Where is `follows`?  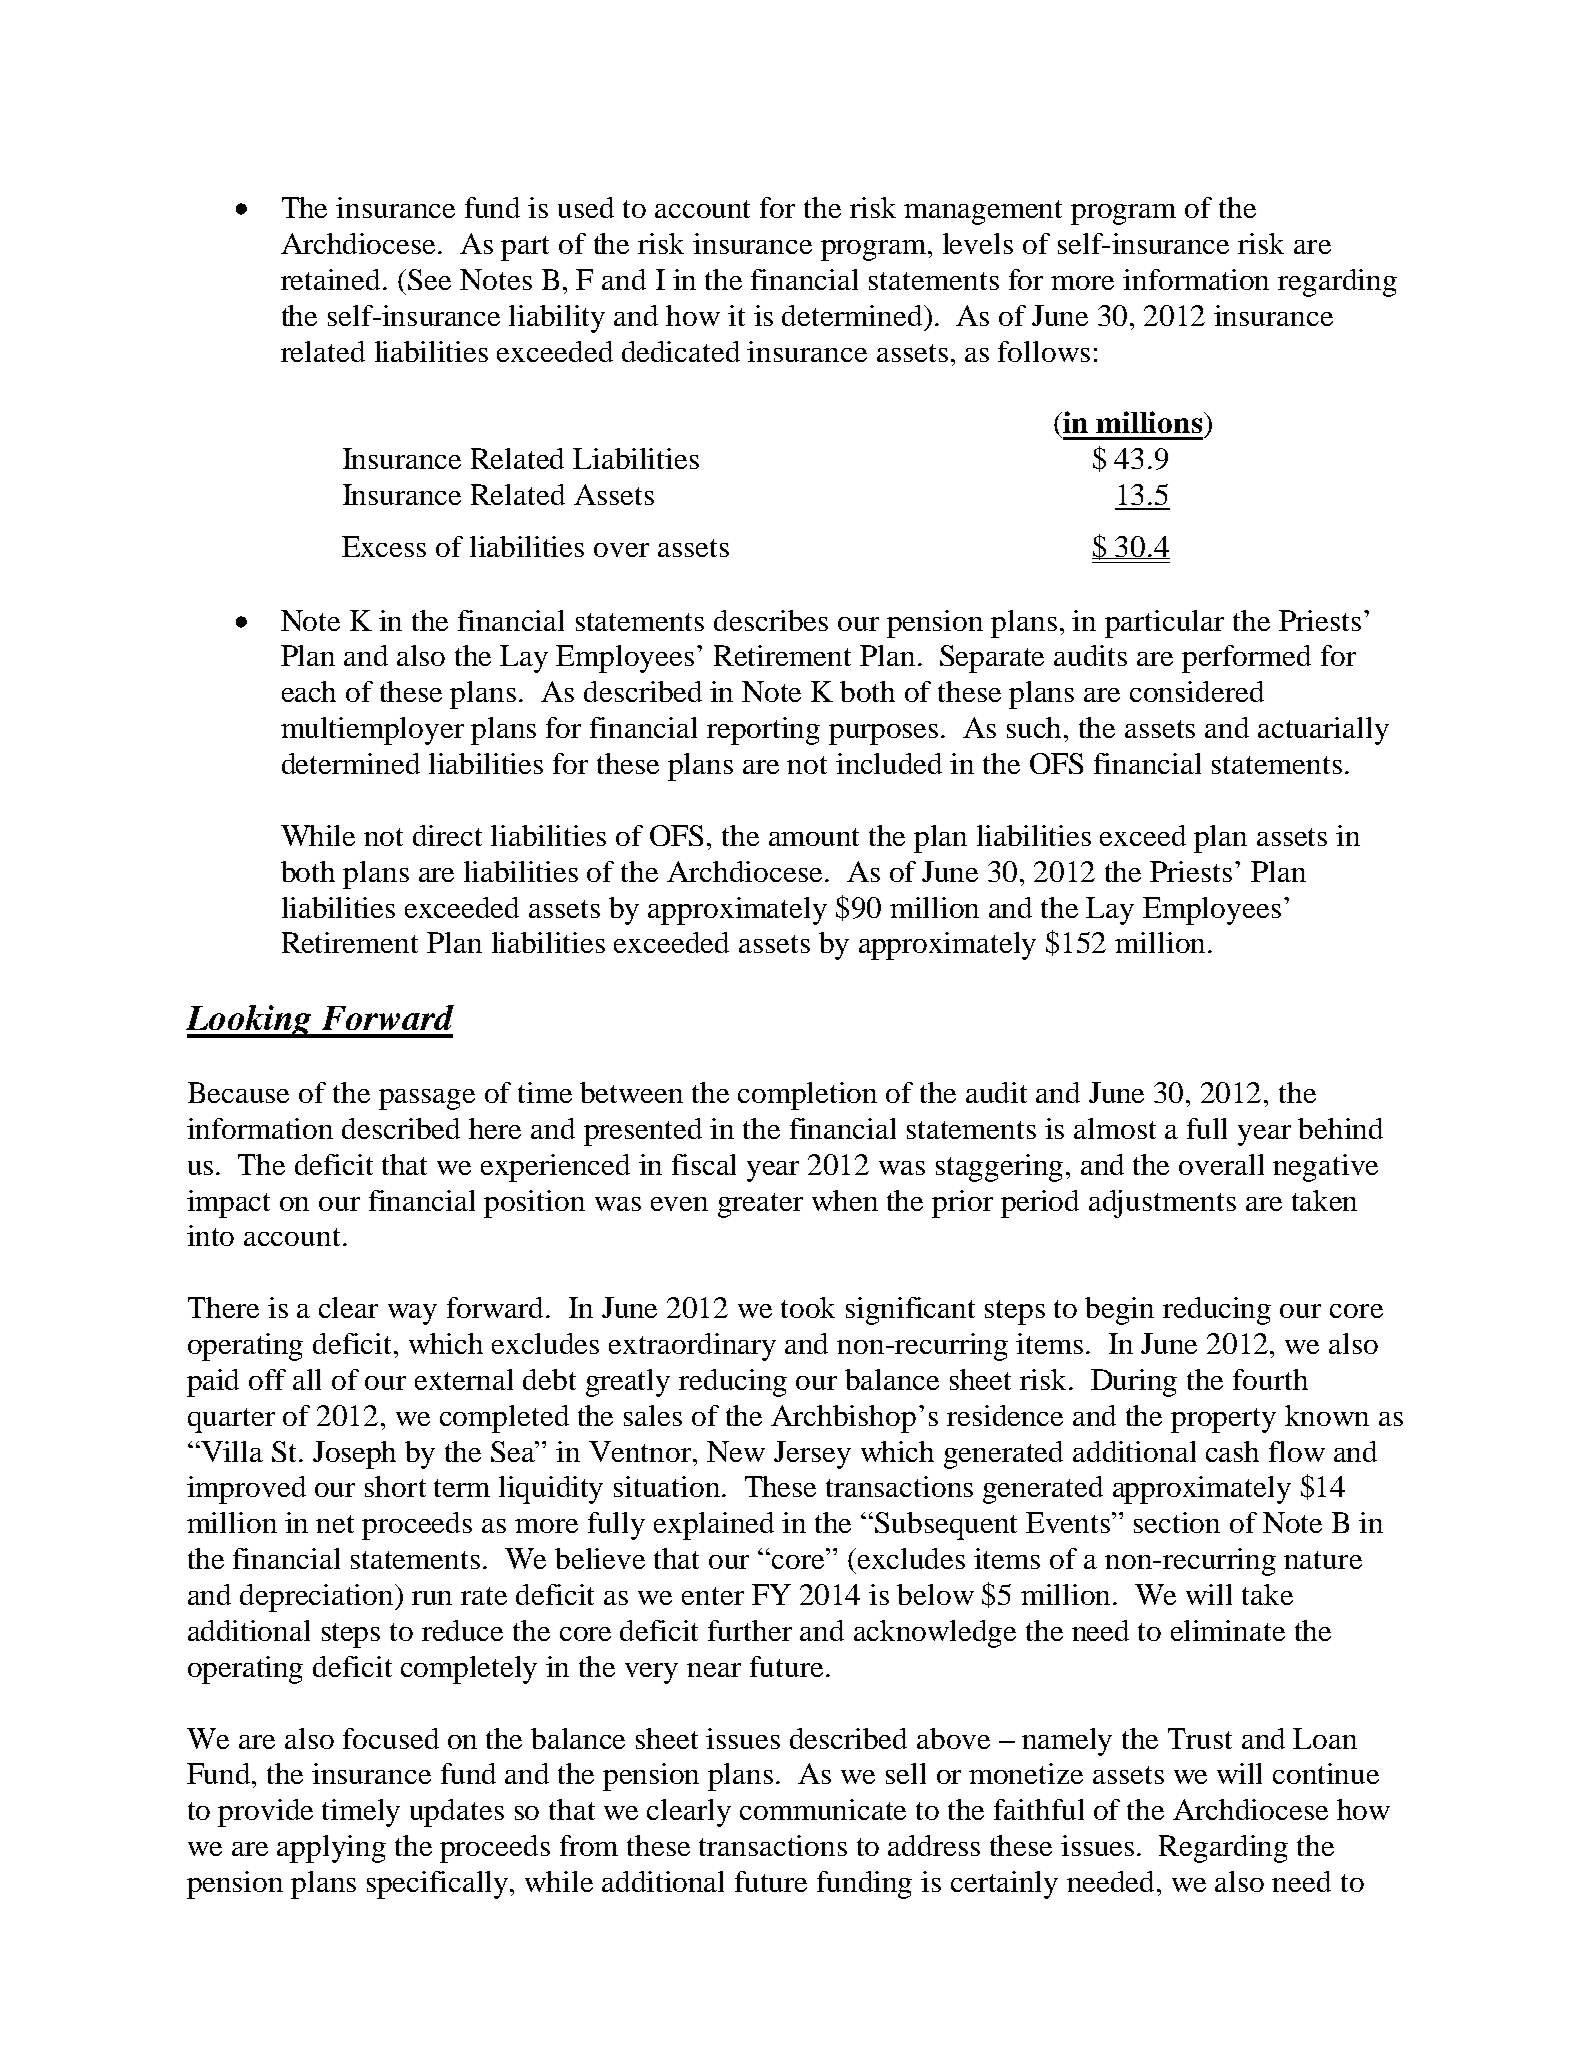
follows is located at coordinates (1044, 351).
